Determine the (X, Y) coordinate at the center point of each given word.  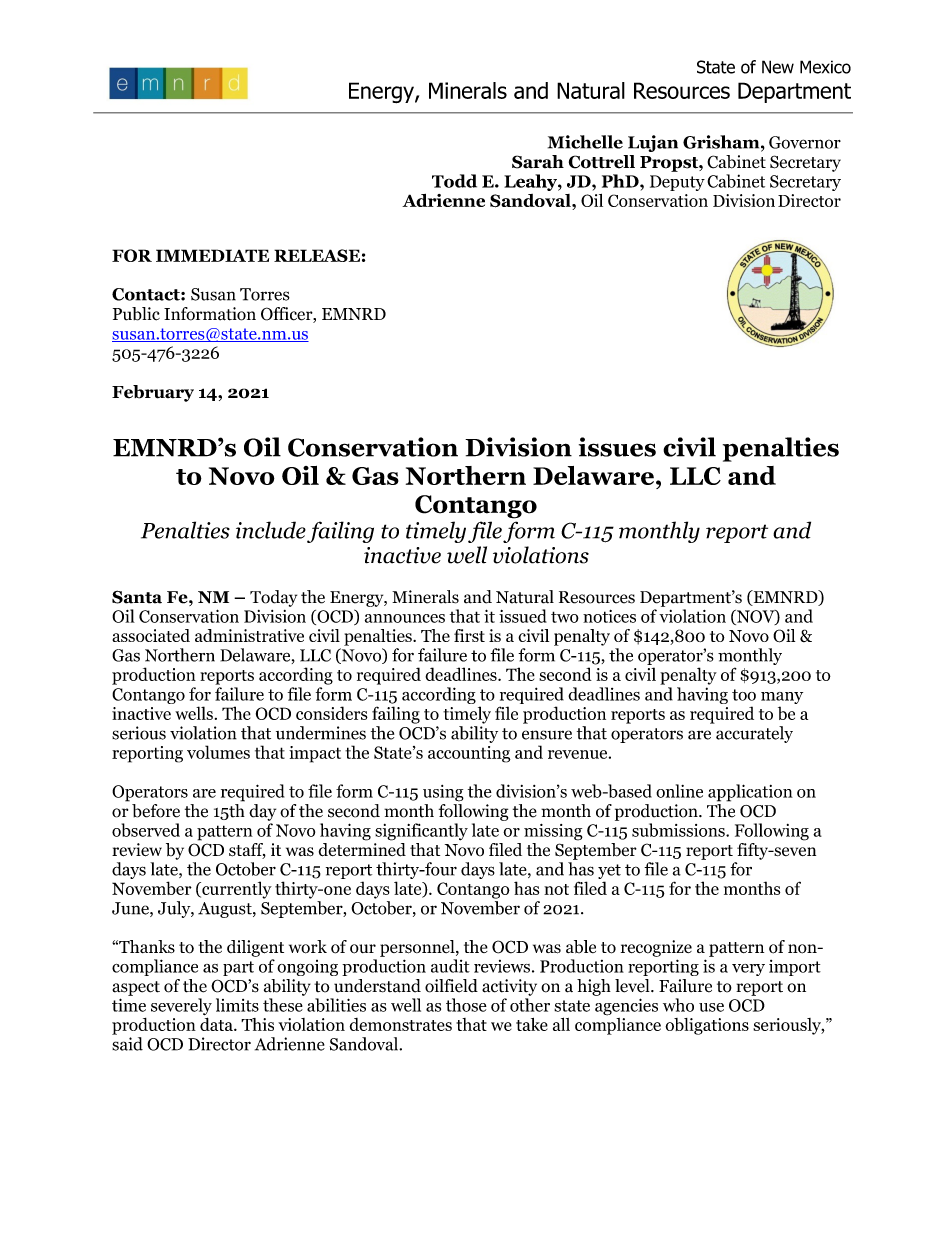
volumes (218, 752)
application (750, 793)
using (443, 793)
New (778, 67)
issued (523, 616)
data (217, 1024)
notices (609, 616)
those (466, 1005)
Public (136, 314)
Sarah (538, 162)
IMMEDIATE (212, 255)
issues (617, 447)
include (271, 530)
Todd (454, 181)
